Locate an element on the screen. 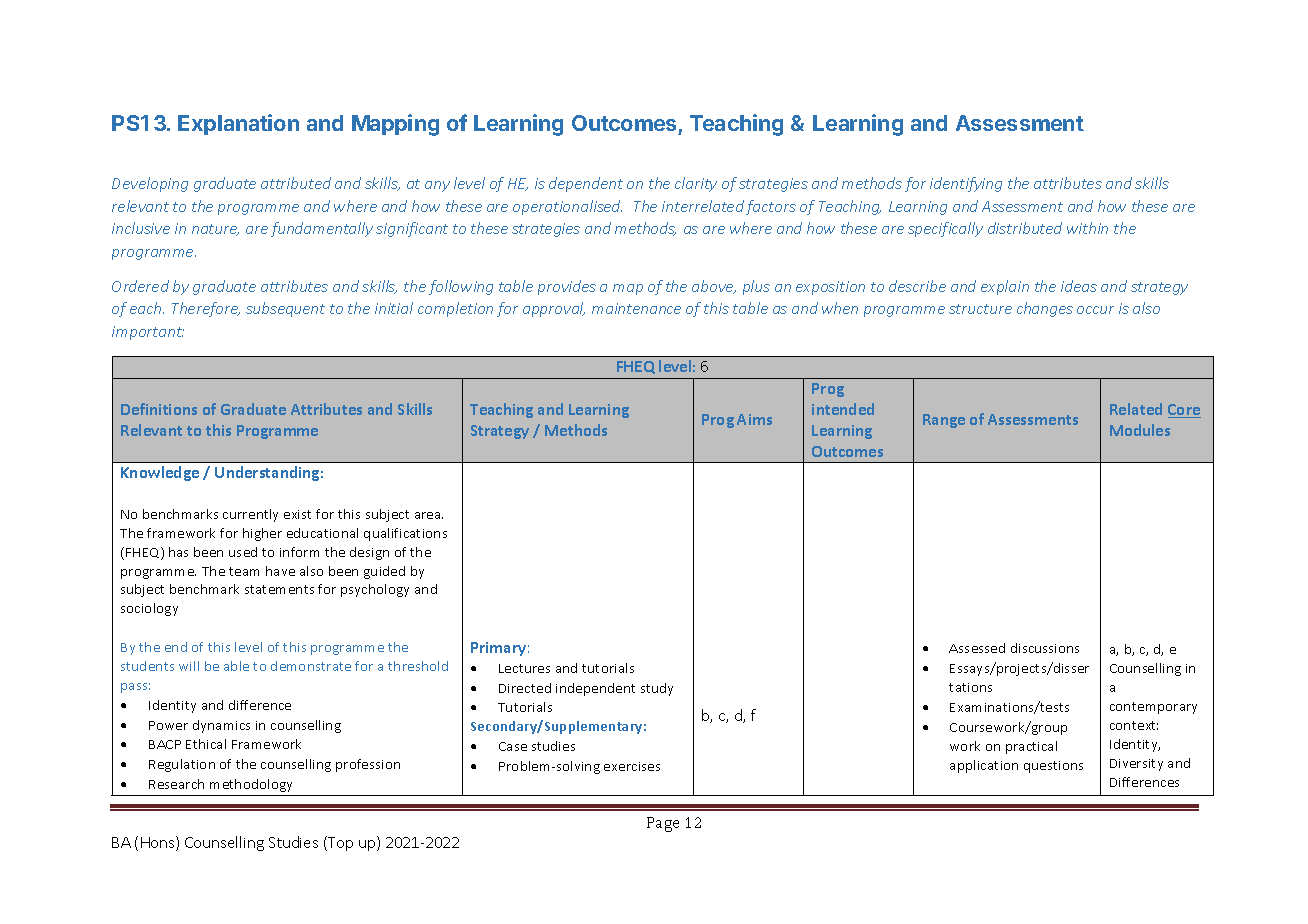  identifying is located at coordinates (966, 184).
